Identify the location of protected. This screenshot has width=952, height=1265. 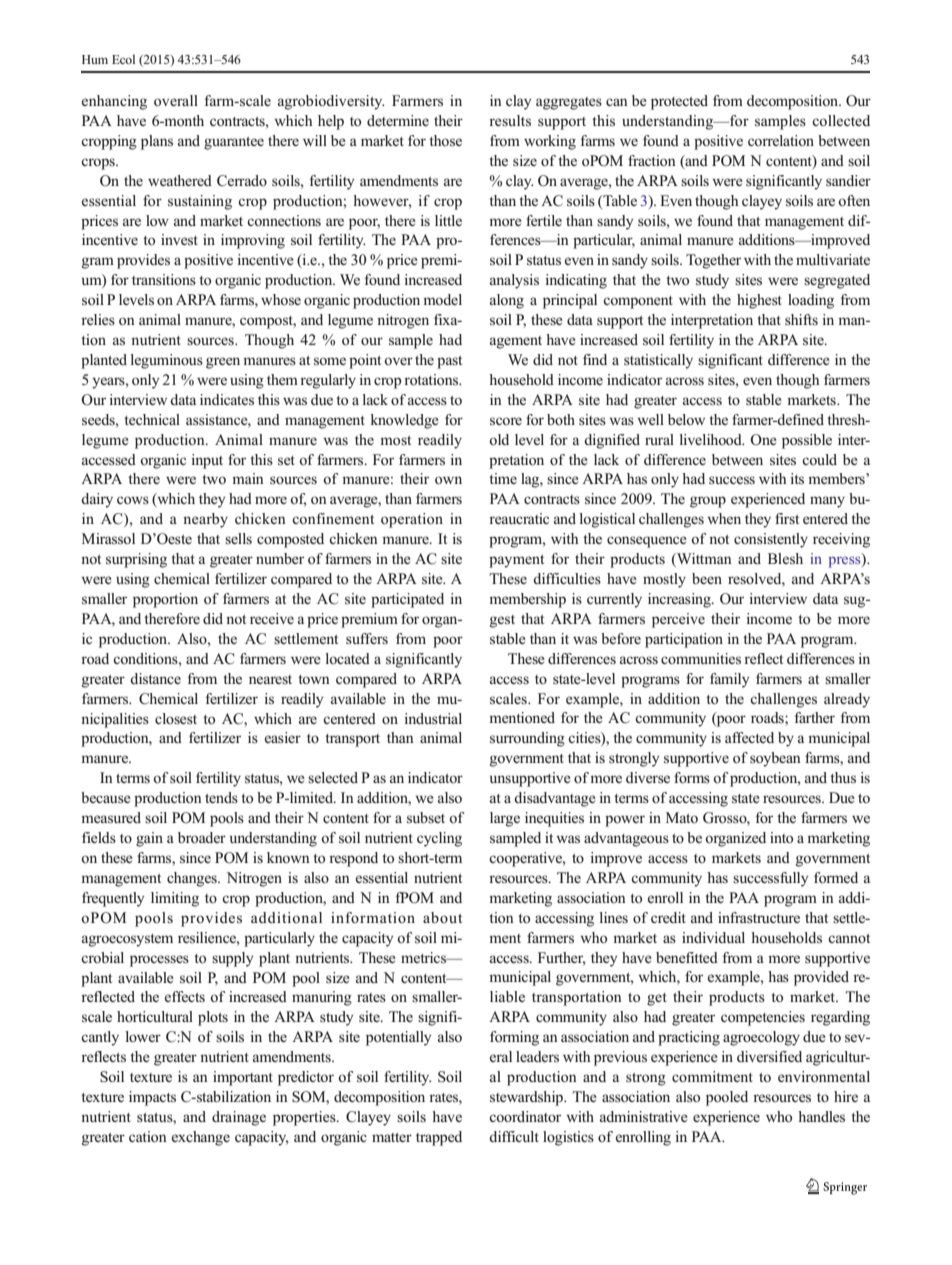
(679, 102).
